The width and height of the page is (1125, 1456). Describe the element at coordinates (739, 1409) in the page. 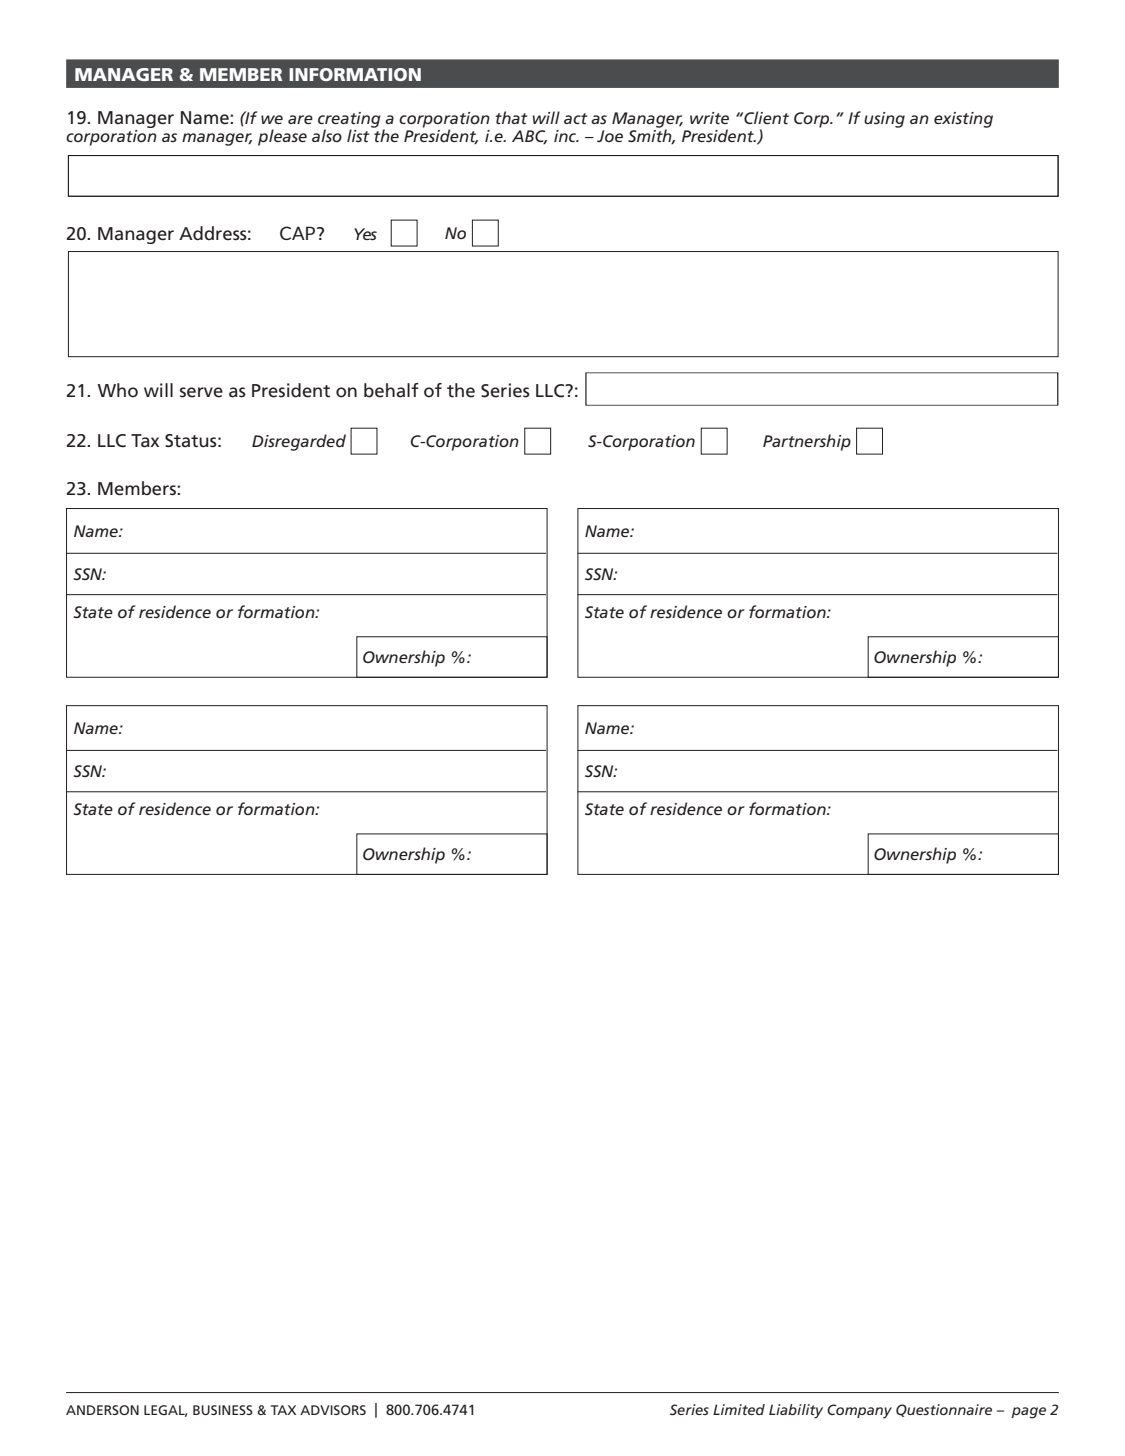

I see `Limited` at that location.
